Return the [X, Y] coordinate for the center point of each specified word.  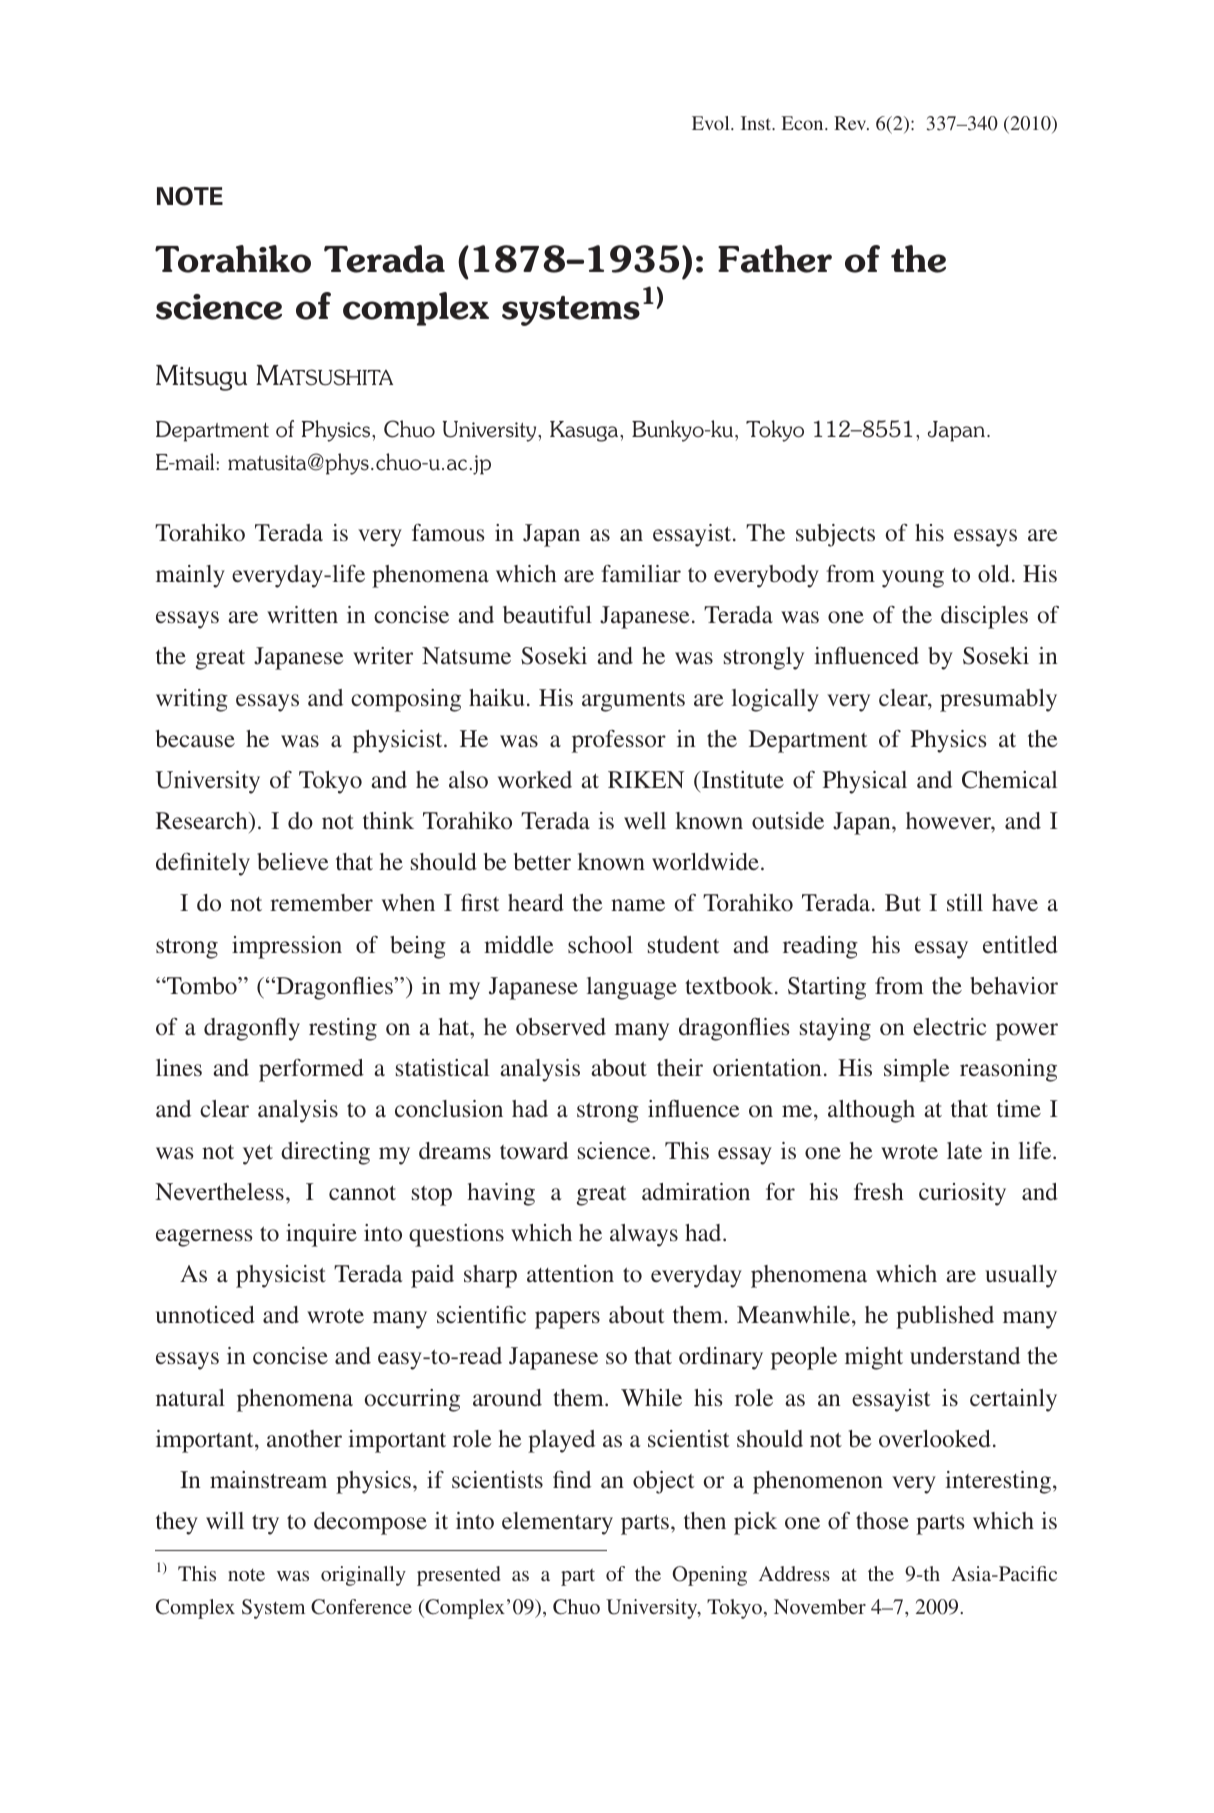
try [265, 1525]
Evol [712, 123]
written [302, 614]
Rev [851, 123]
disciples [984, 617]
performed [311, 1070]
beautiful [547, 614]
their [680, 1067]
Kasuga [585, 431]
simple [917, 1070]
